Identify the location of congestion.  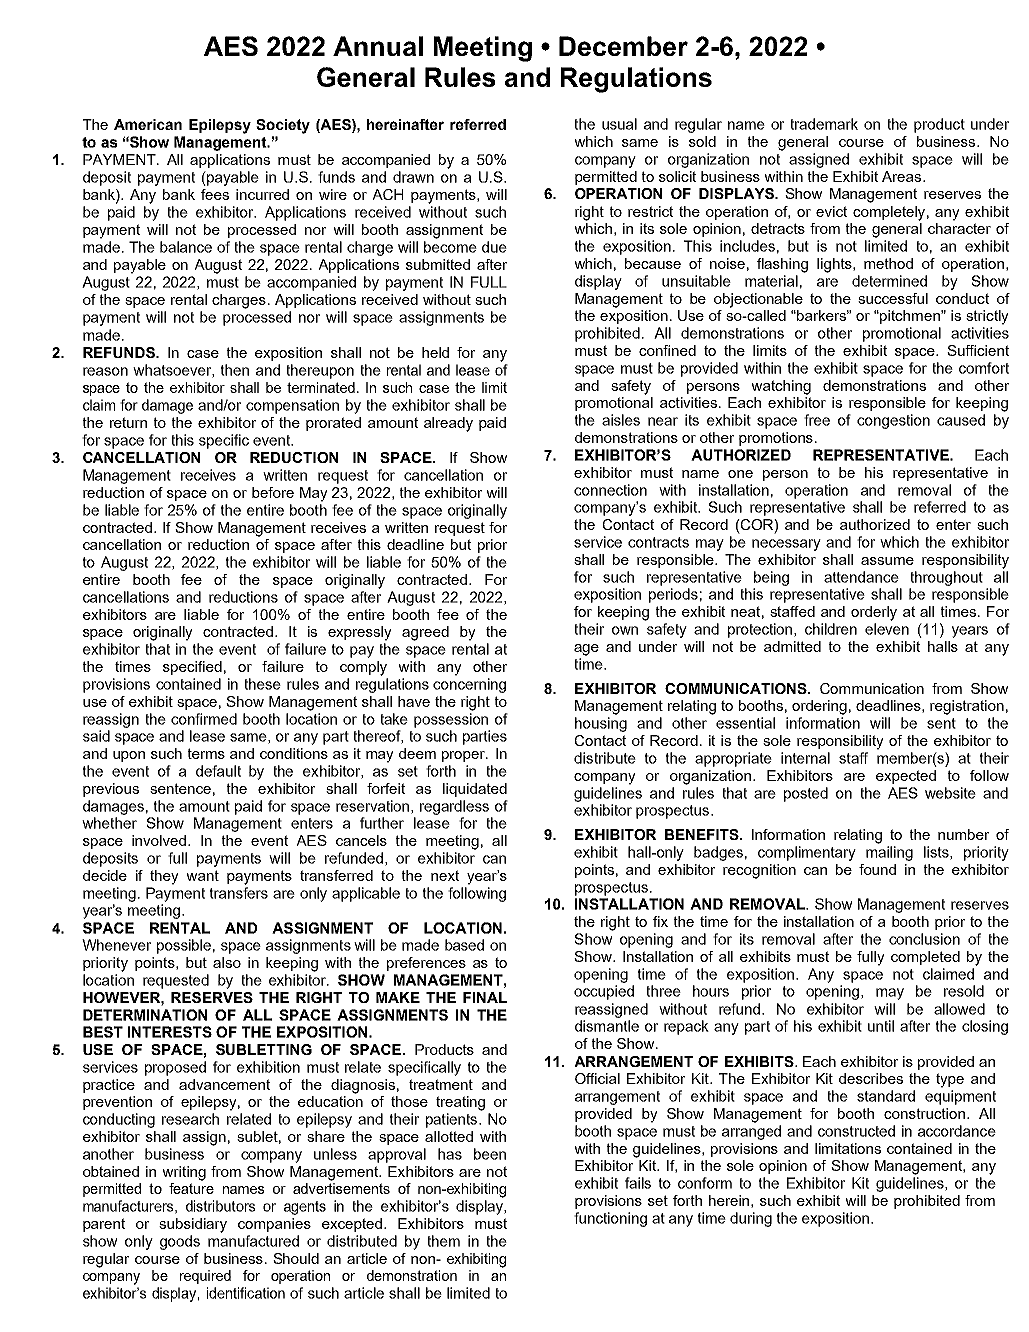
(893, 421).
